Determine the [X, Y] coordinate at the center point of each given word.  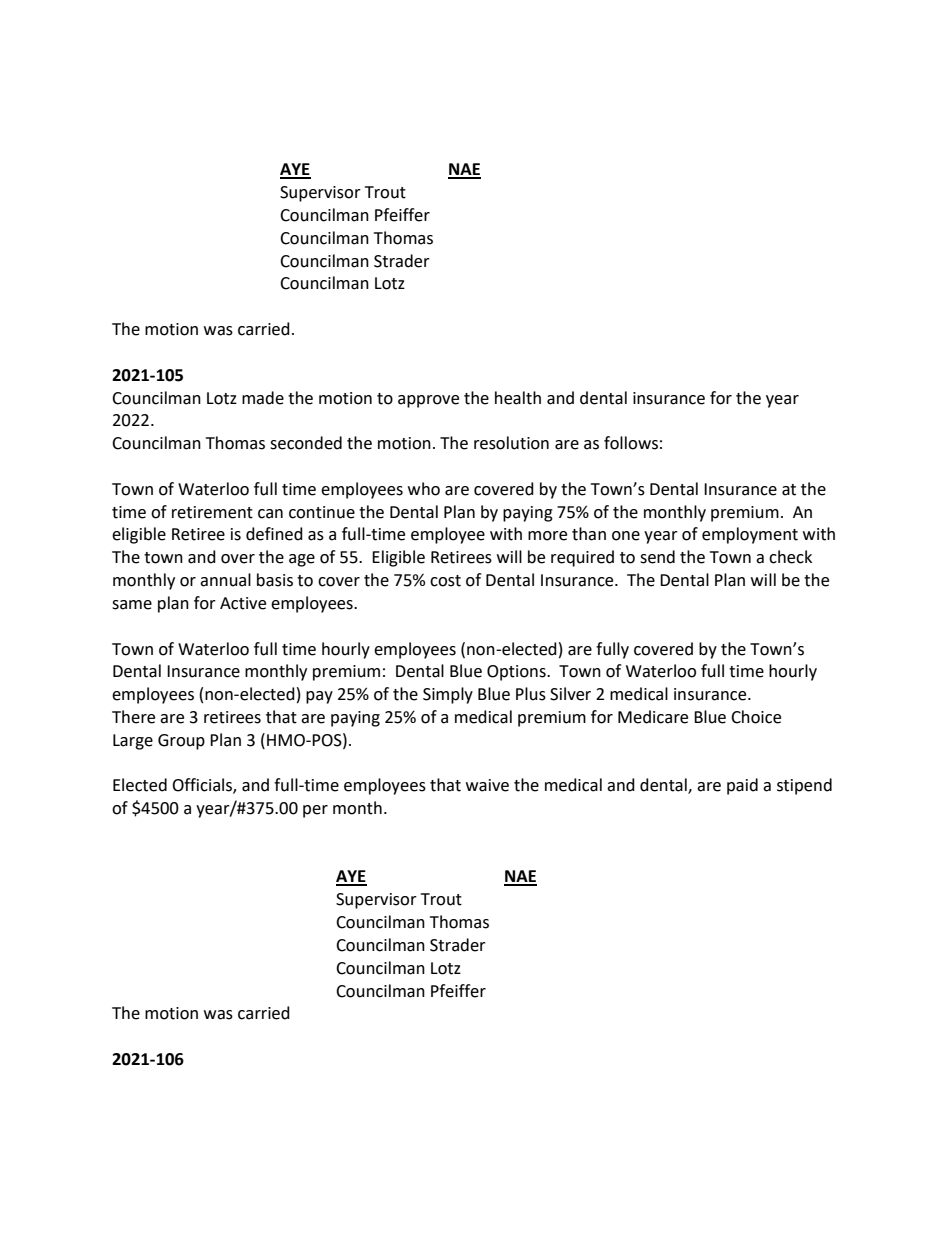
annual [225, 580]
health [518, 398]
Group [181, 742]
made [263, 398]
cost [445, 581]
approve [428, 401]
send [657, 557]
